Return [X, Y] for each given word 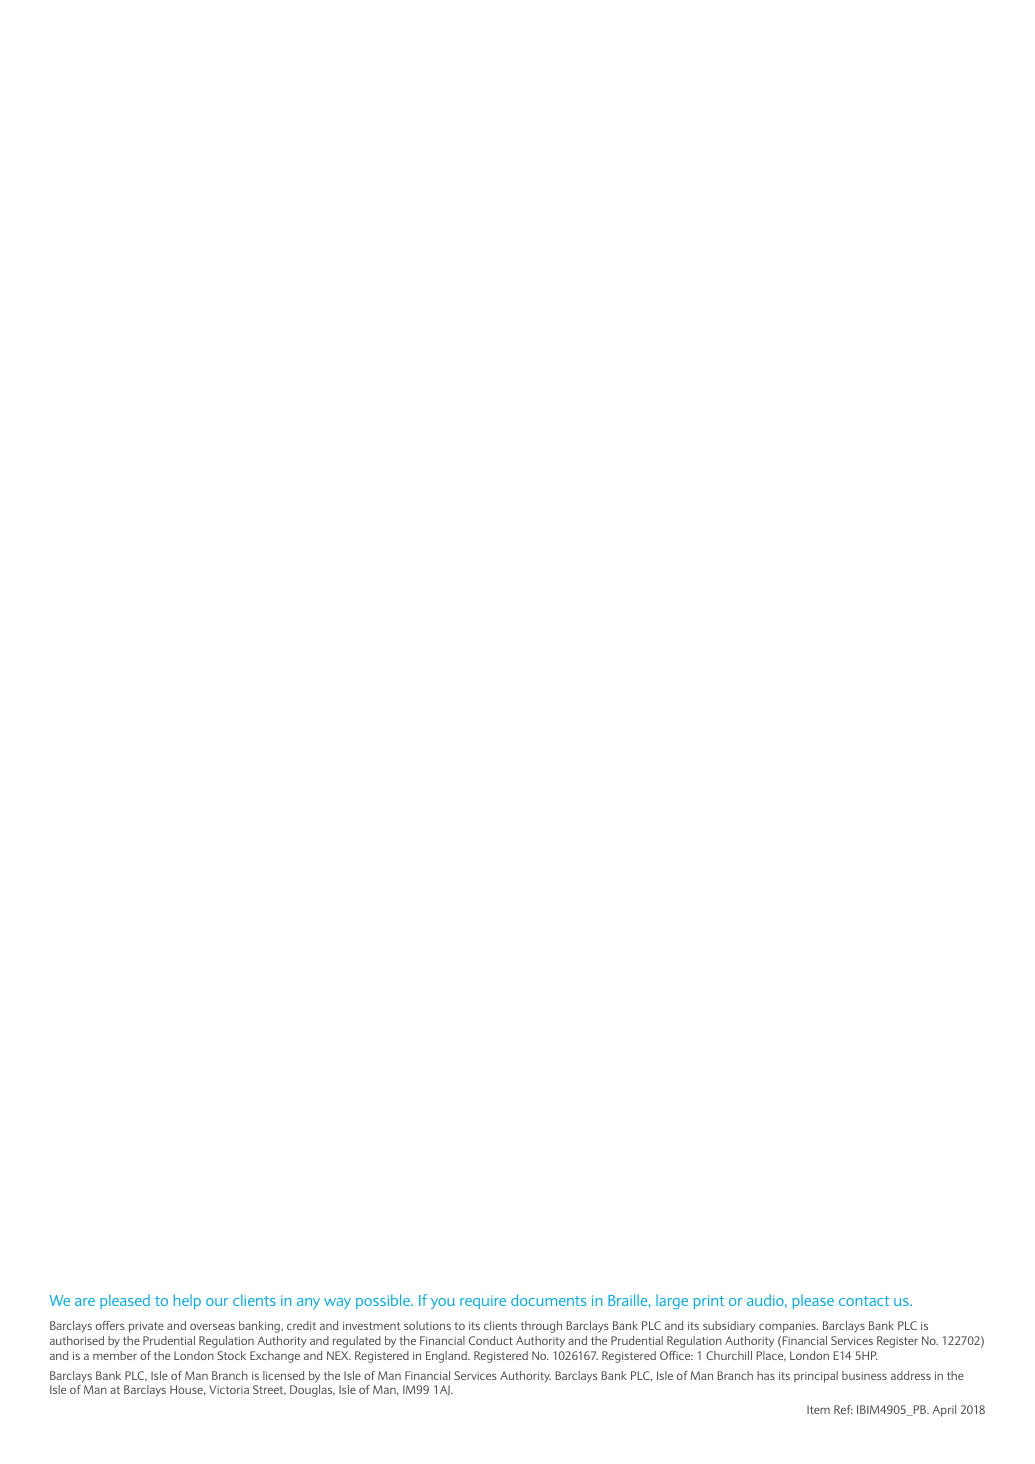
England [448, 1357]
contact [864, 1301]
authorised [77, 1340]
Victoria [229, 1389]
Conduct [491, 1340]
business [864, 1375]
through [541, 1327]
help [187, 1301]
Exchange [275, 1357]
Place [771, 1356]
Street [269, 1390]
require [483, 1302]
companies [788, 1327]
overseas [212, 1326]
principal [816, 1377]
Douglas [312, 1391]
